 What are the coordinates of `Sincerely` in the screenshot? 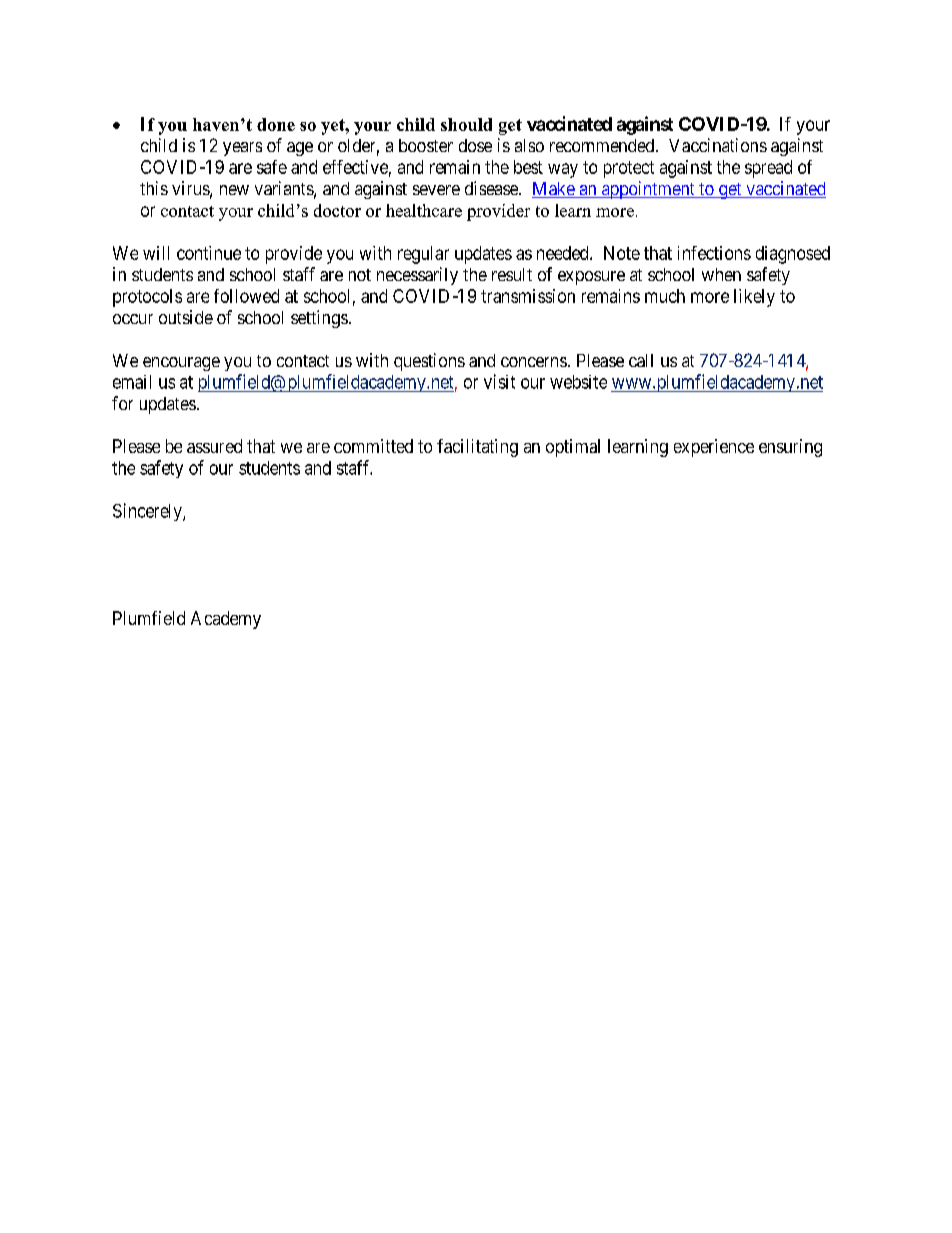 It's located at (148, 512).
